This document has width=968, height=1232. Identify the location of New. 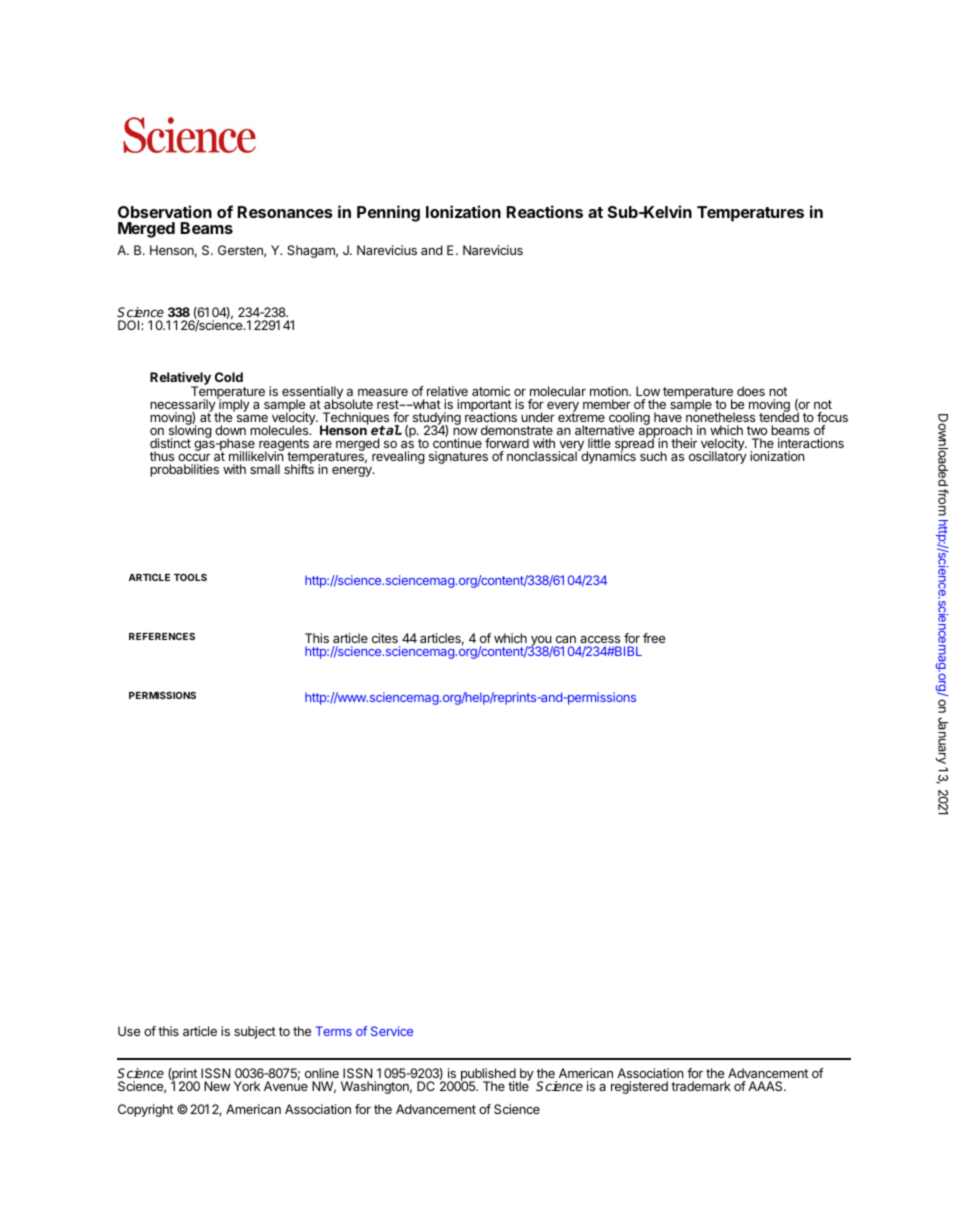
(217, 1086).
